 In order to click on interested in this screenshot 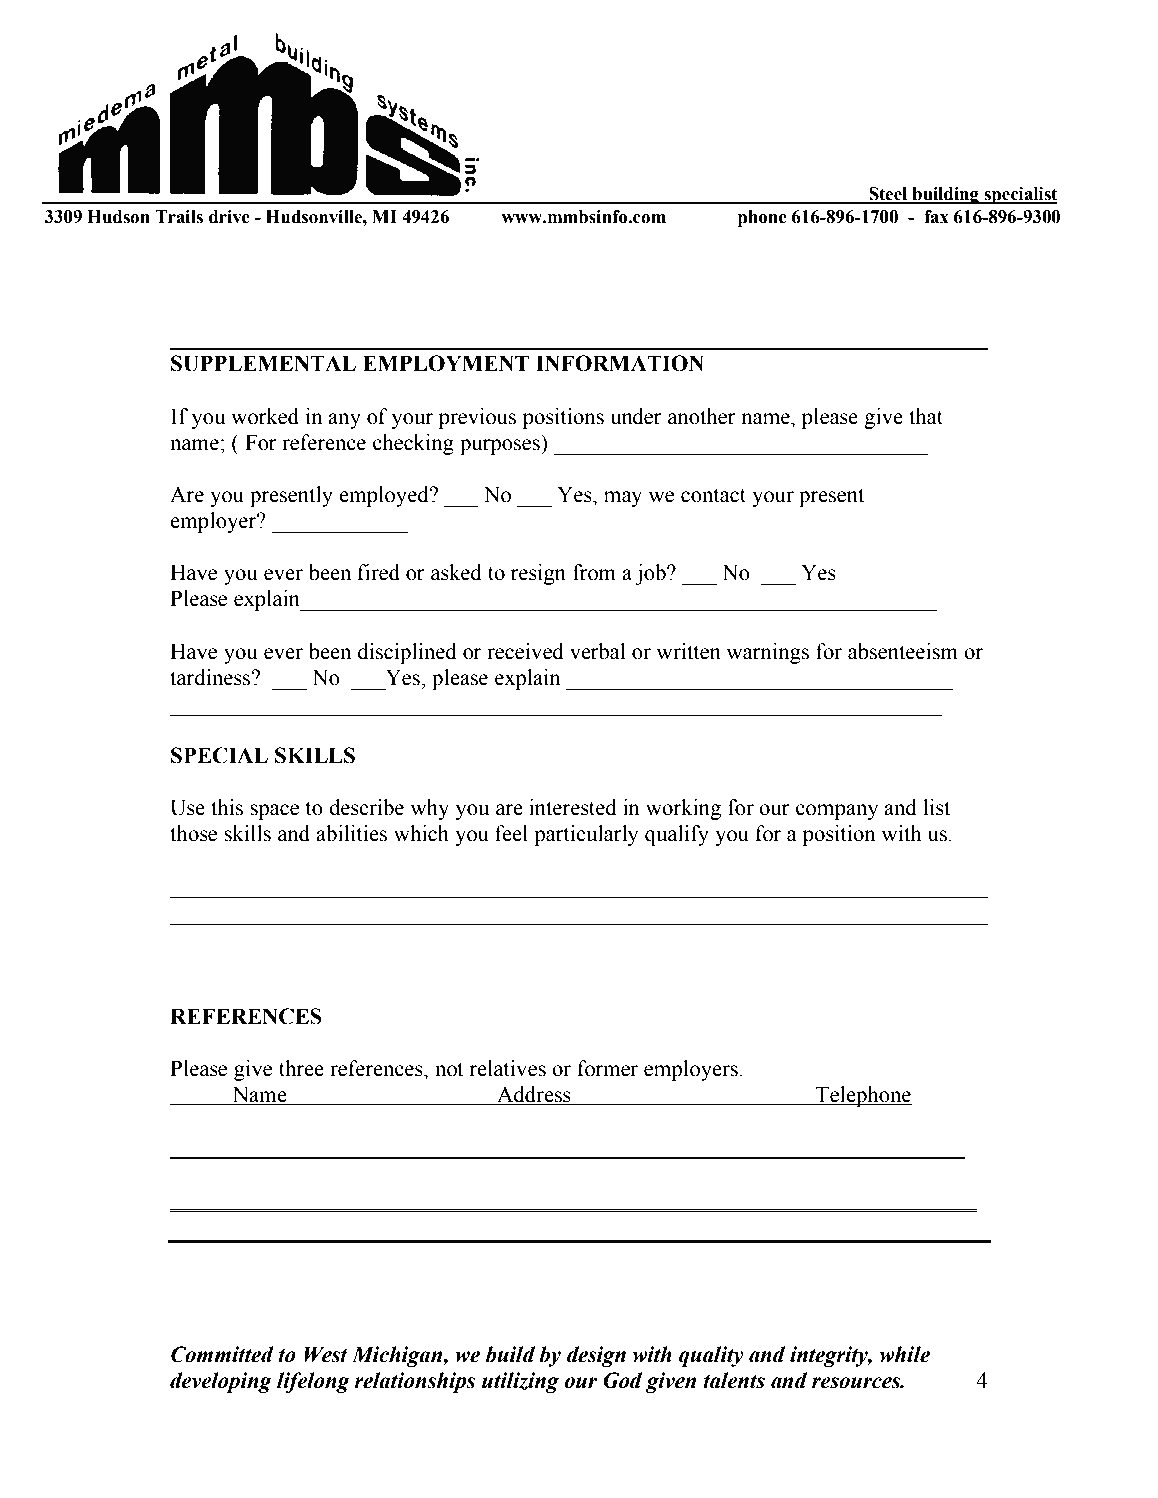, I will do `click(573, 807)`.
